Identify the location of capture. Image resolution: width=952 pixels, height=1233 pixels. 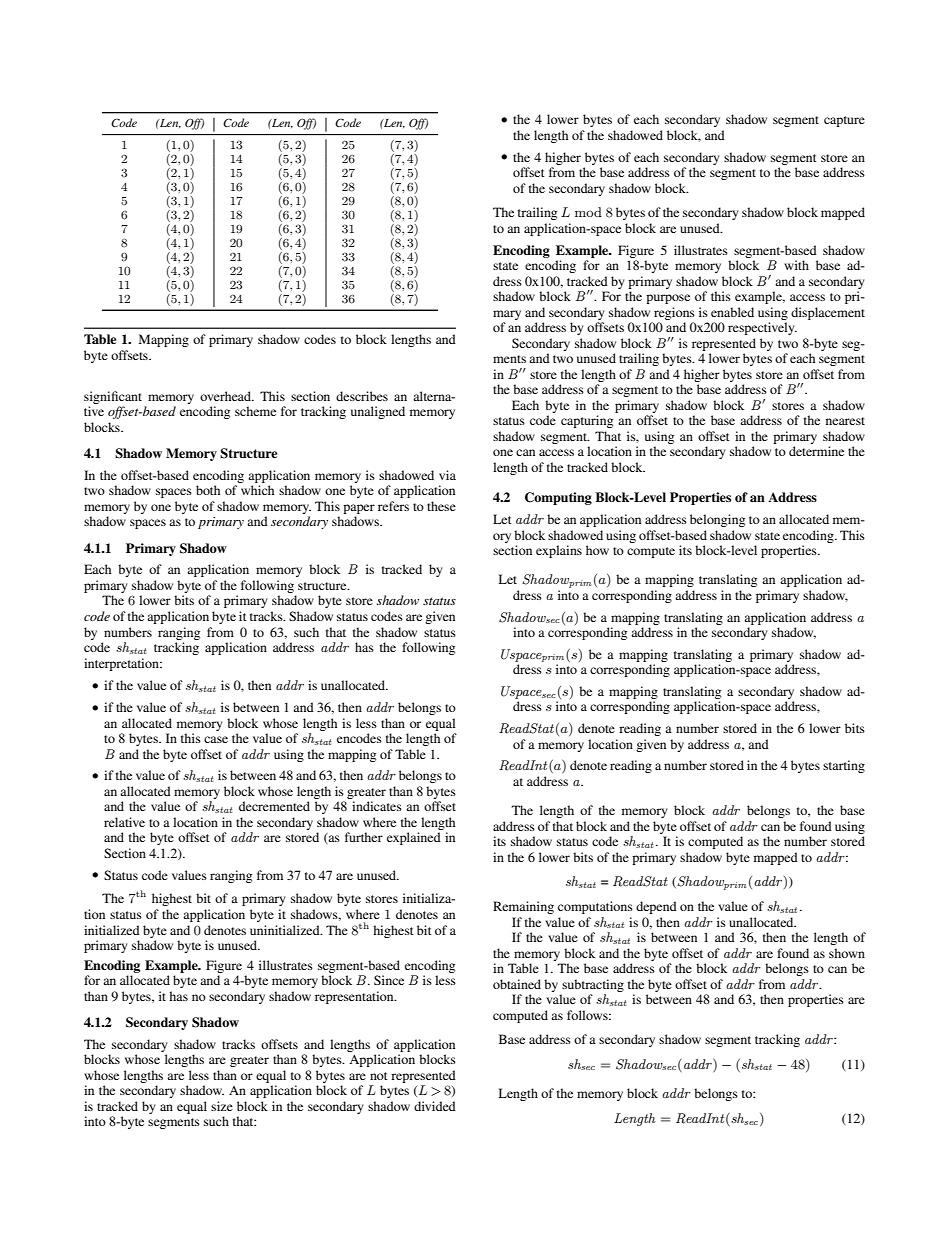
(844, 121).
